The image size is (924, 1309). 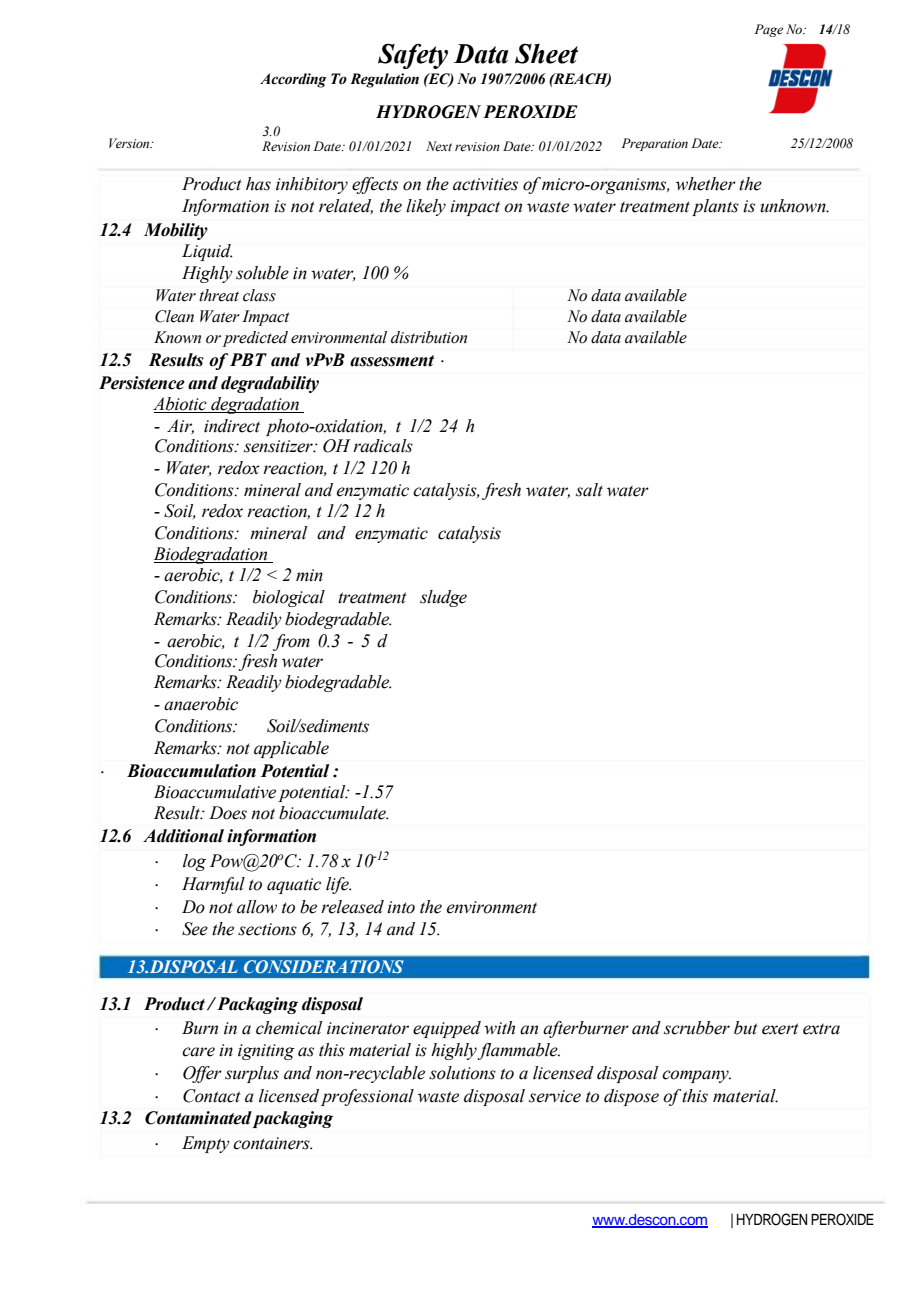 I want to click on Safety, so click(x=413, y=56).
